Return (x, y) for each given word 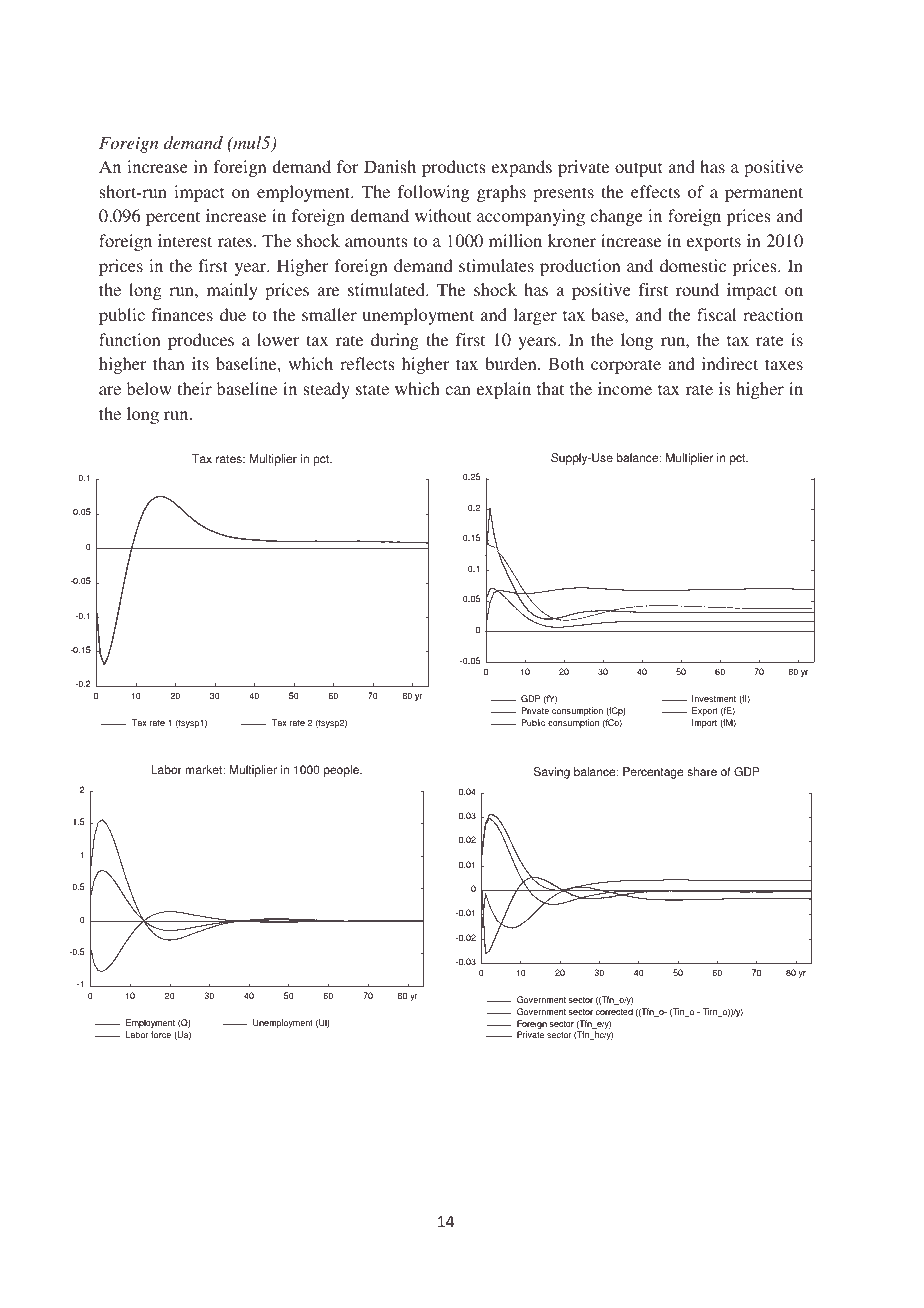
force (161, 1034)
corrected (614, 1011)
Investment (714, 698)
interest (185, 240)
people (342, 771)
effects (655, 191)
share (702, 772)
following (433, 193)
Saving (552, 773)
